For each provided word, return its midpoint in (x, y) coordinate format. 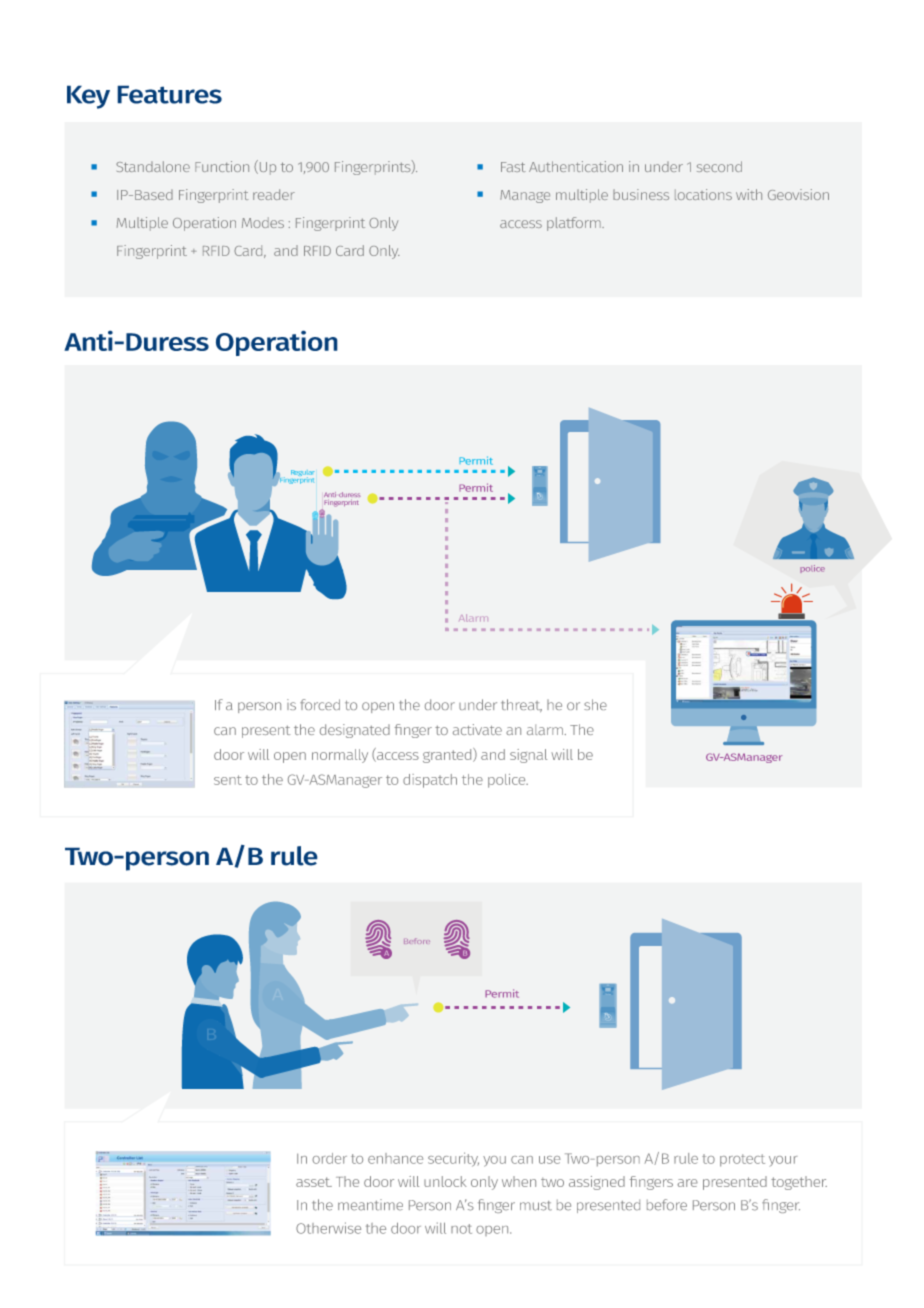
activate (477, 729)
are (687, 1183)
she (595, 704)
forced (320, 704)
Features (169, 94)
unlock (445, 1181)
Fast (513, 167)
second (719, 166)
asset (314, 1182)
